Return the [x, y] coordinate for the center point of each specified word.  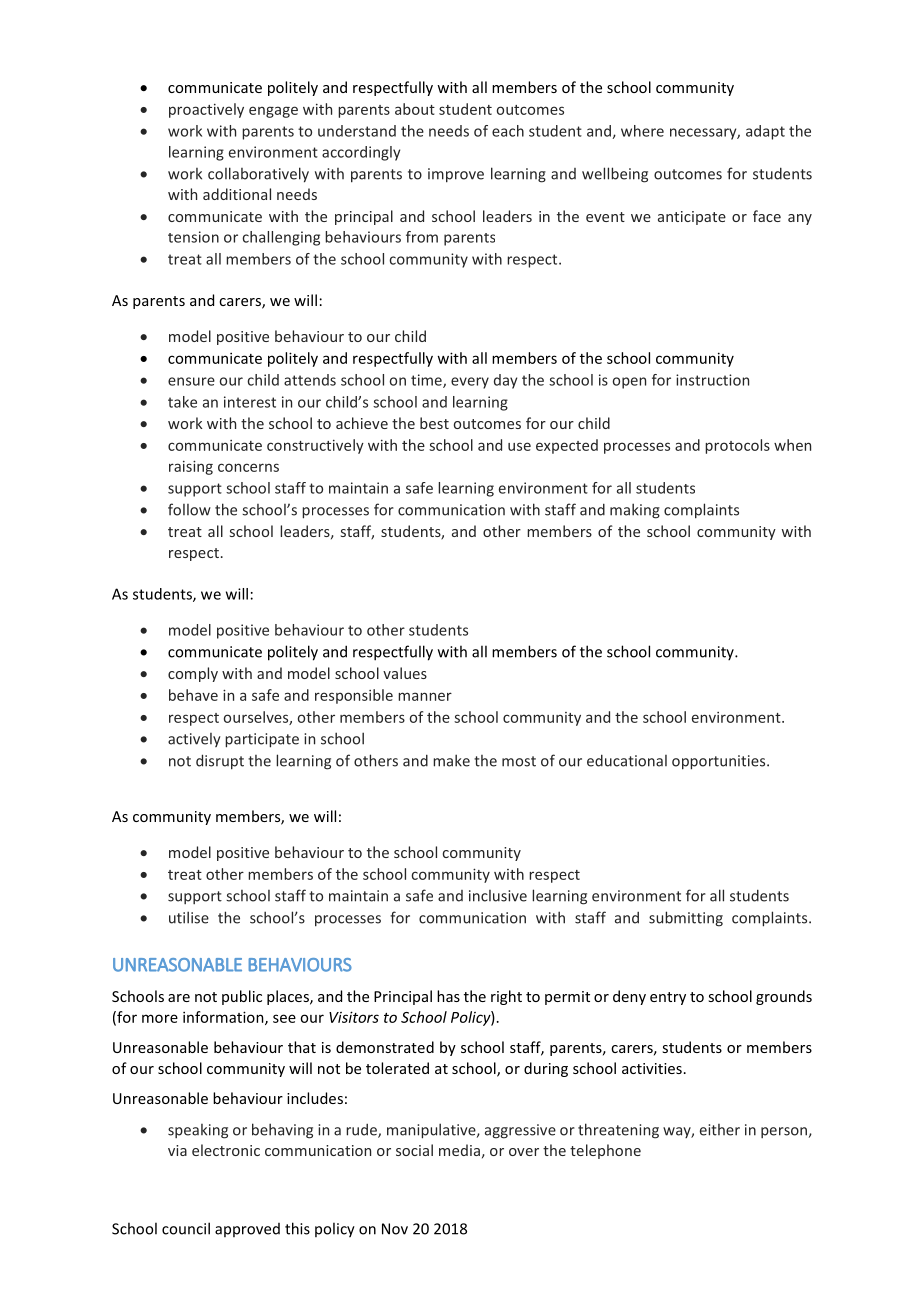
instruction [712, 380]
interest [250, 402]
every [470, 383]
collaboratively [258, 175]
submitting [686, 919]
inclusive [498, 896]
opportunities [720, 762]
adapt [765, 132]
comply [193, 674]
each [508, 131]
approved [247, 1230]
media [459, 1150]
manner [425, 696]
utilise [189, 917]
